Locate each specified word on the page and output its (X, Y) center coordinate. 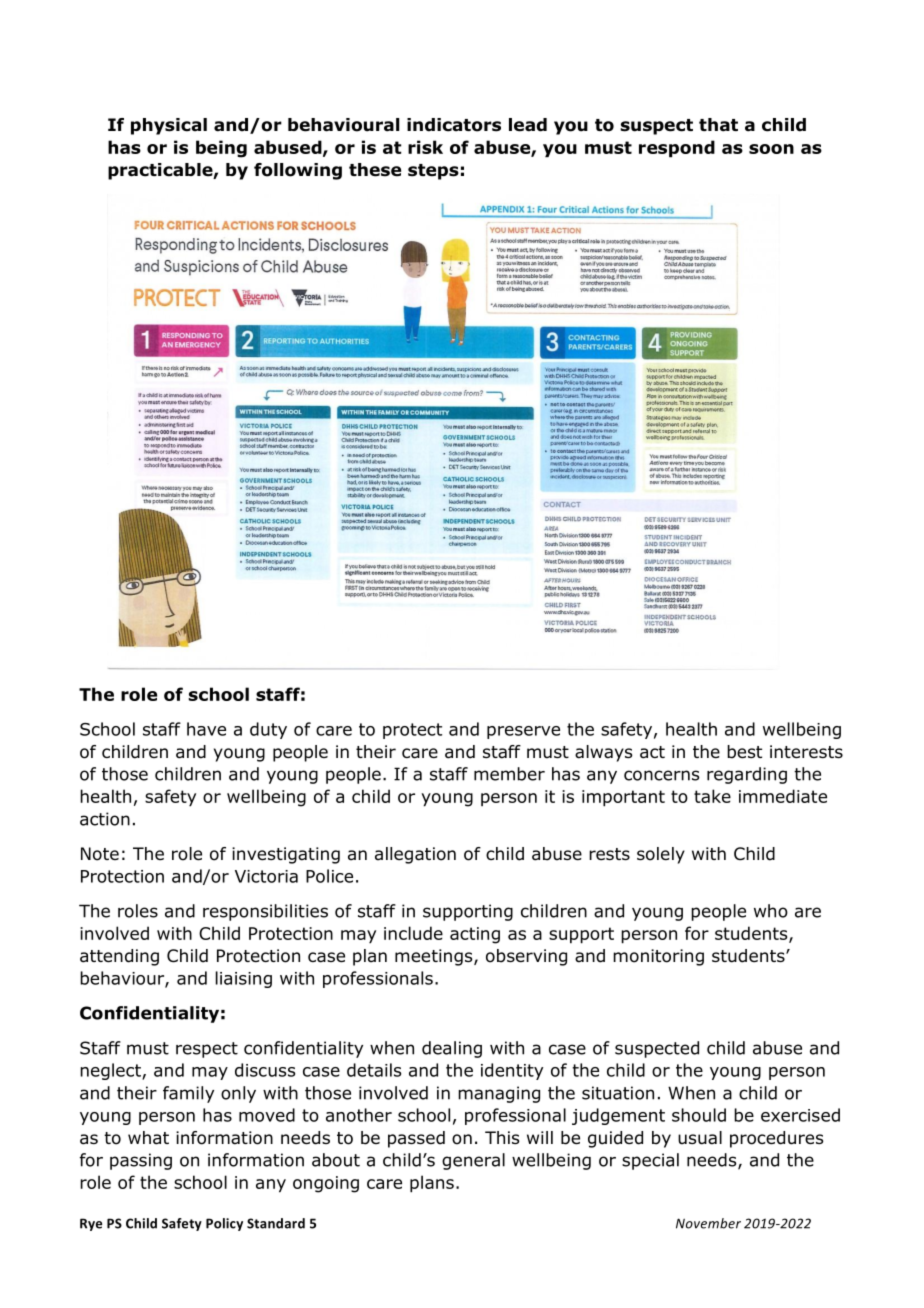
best (744, 752)
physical (169, 126)
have (206, 729)
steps (433, 172)
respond (677, 149)
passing (141, 1161)
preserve (523, 732)
